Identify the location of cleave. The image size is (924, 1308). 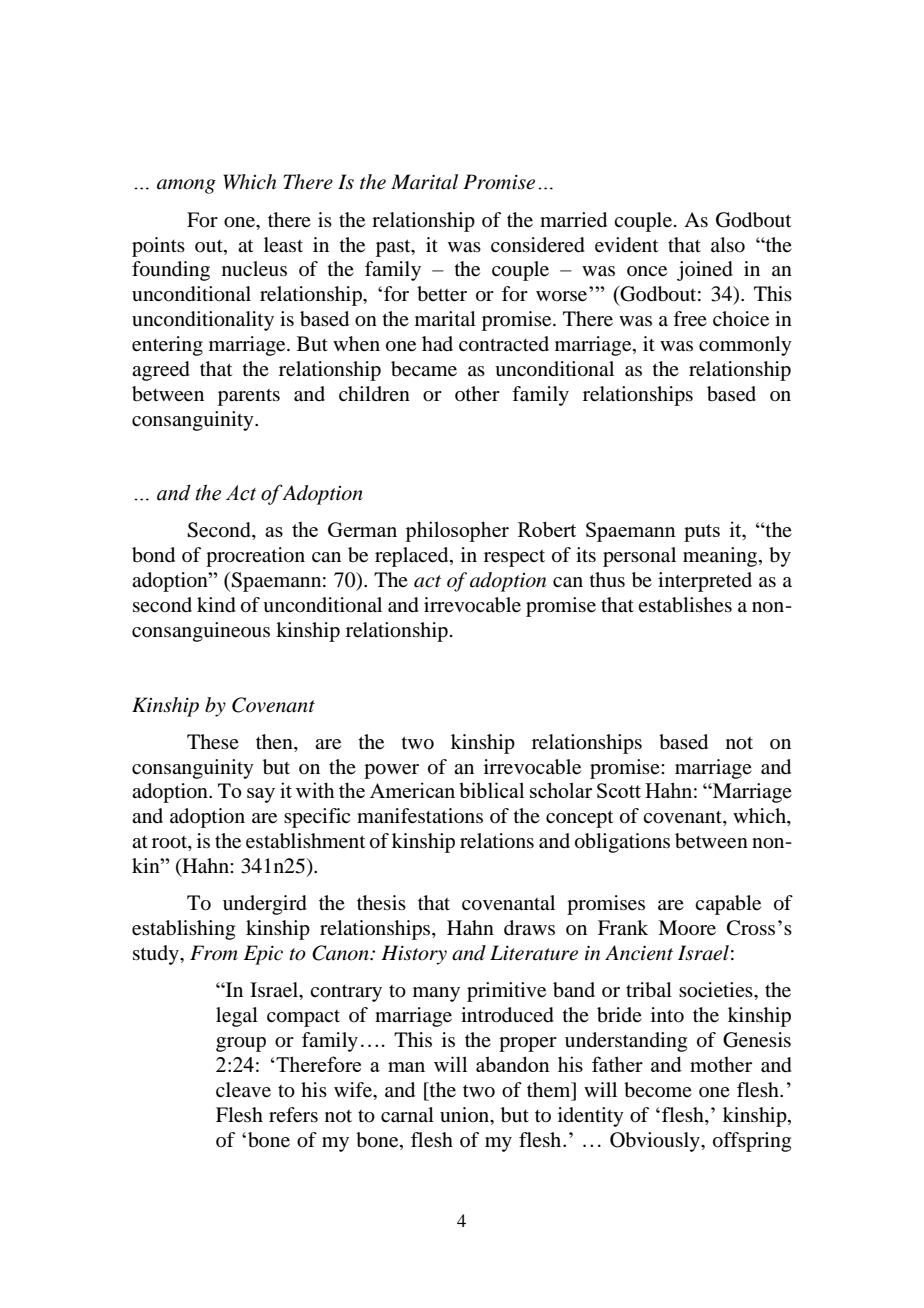
(243, 1090).
